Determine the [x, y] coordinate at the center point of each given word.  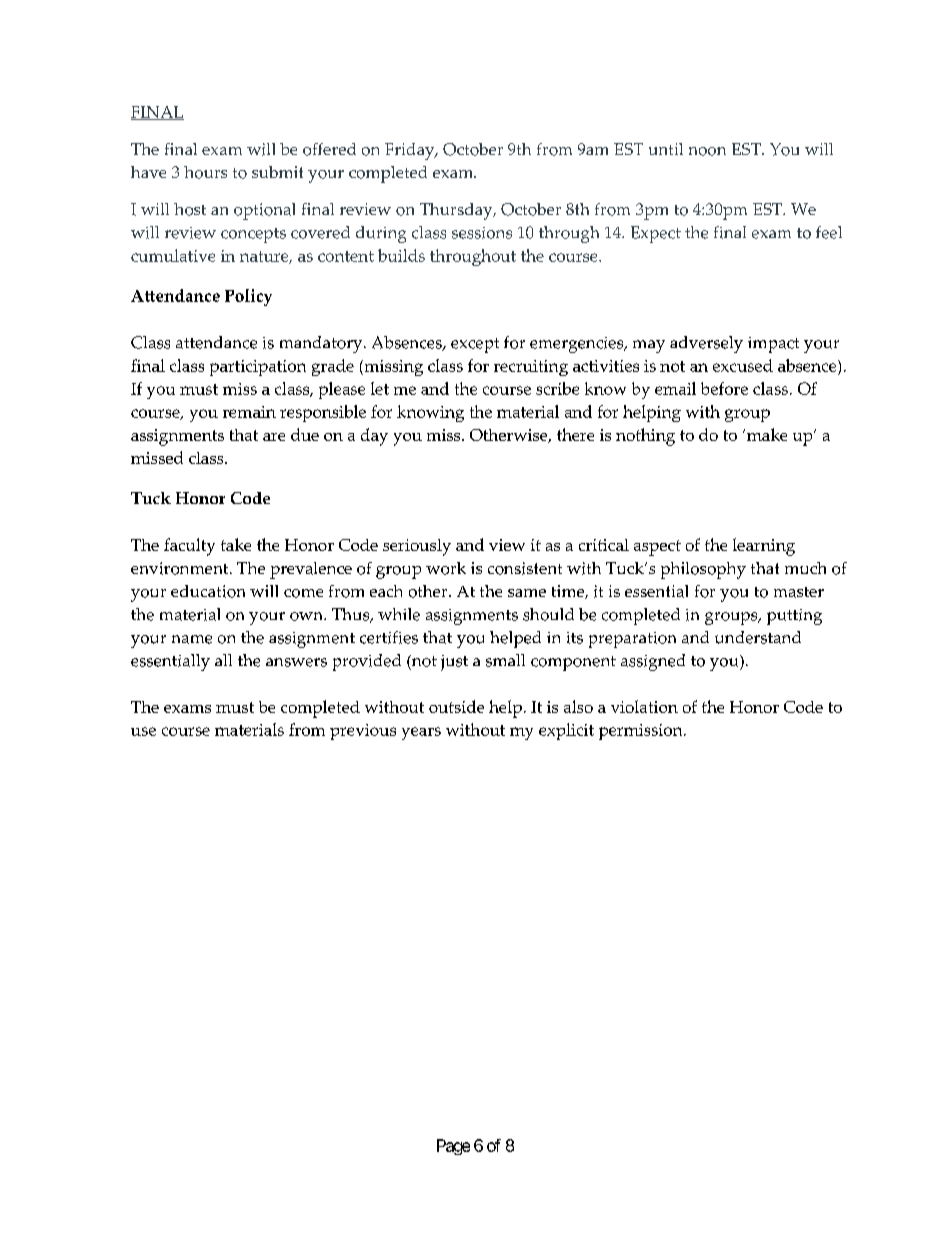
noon [707, 151]
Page [453, 1147]
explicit [566, 731]
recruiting [531, 368]
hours [205, 172]
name [192, 639]
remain [249, 412]
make [767, 434]
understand [758, 637]
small [505, 660]
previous [363, 732]
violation [644, 706]
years [421, 733]
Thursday [457, 211]
